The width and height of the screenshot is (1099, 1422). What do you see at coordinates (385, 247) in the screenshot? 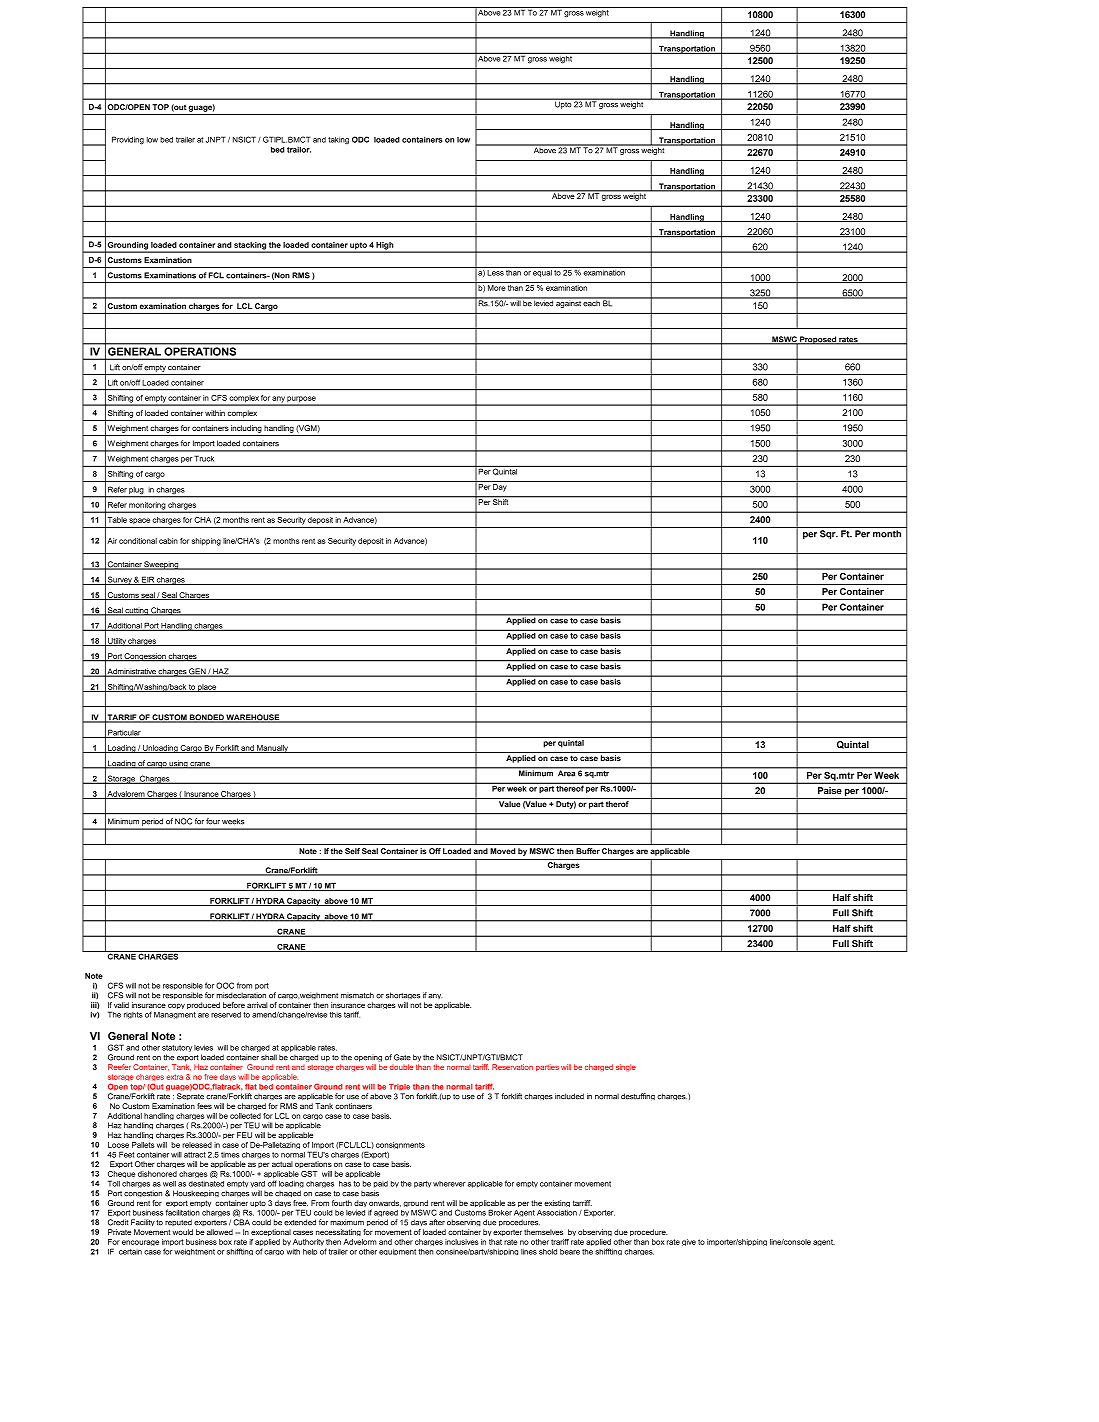
I see `High` at bounding box center [385, 247].
